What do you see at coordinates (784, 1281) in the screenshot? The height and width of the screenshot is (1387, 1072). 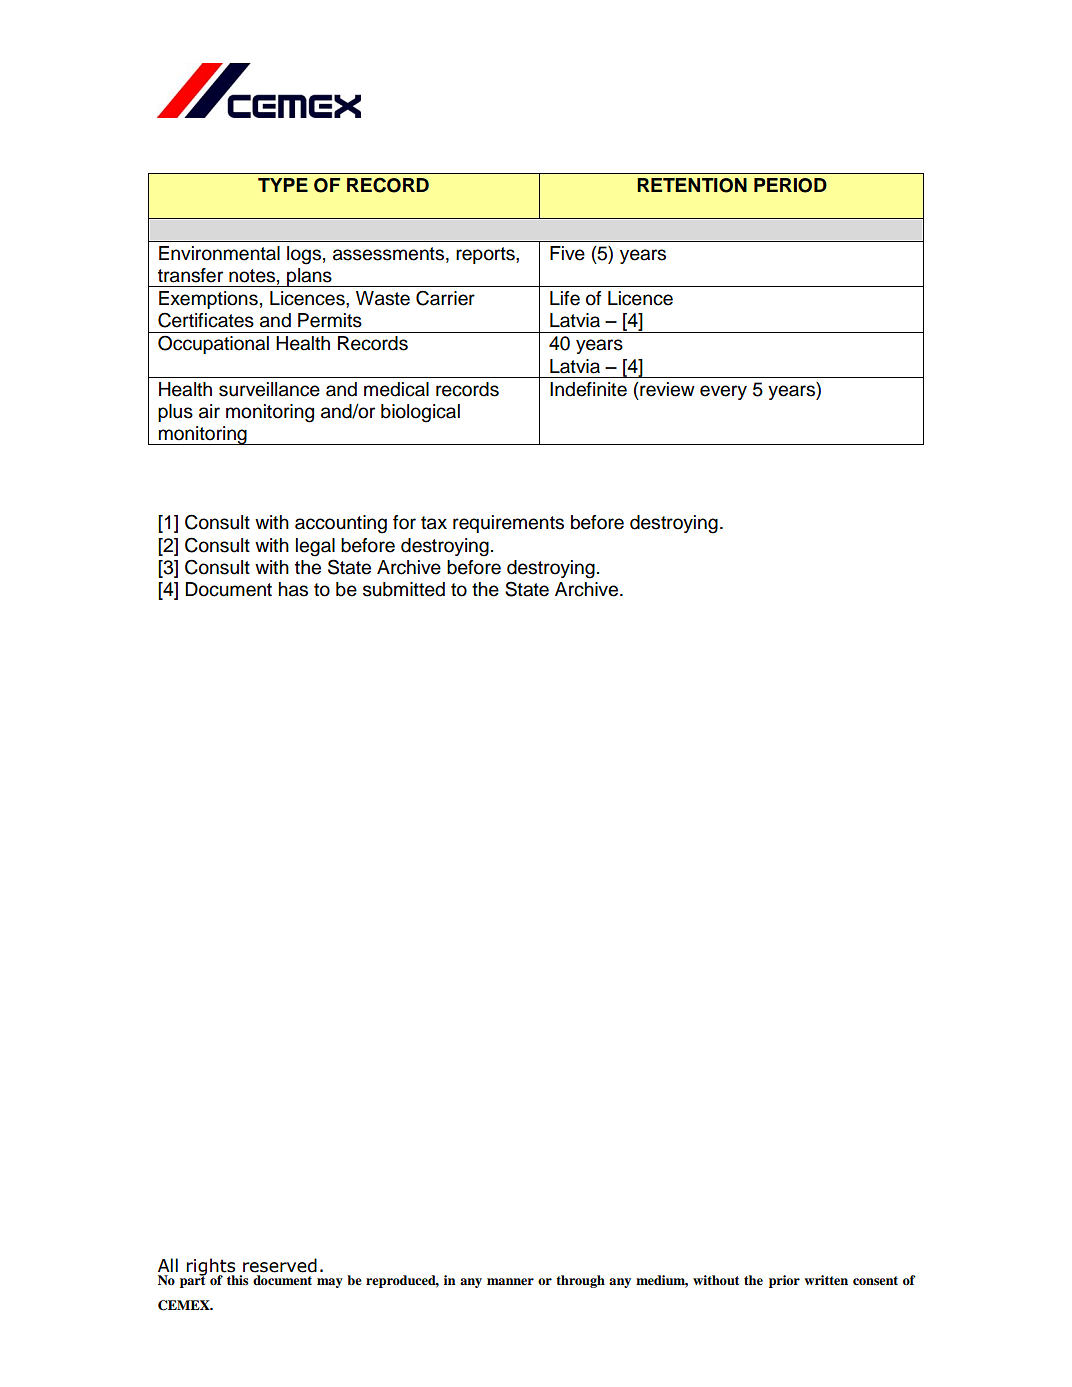 I see `prior` at bounding box center [784, 1281].
